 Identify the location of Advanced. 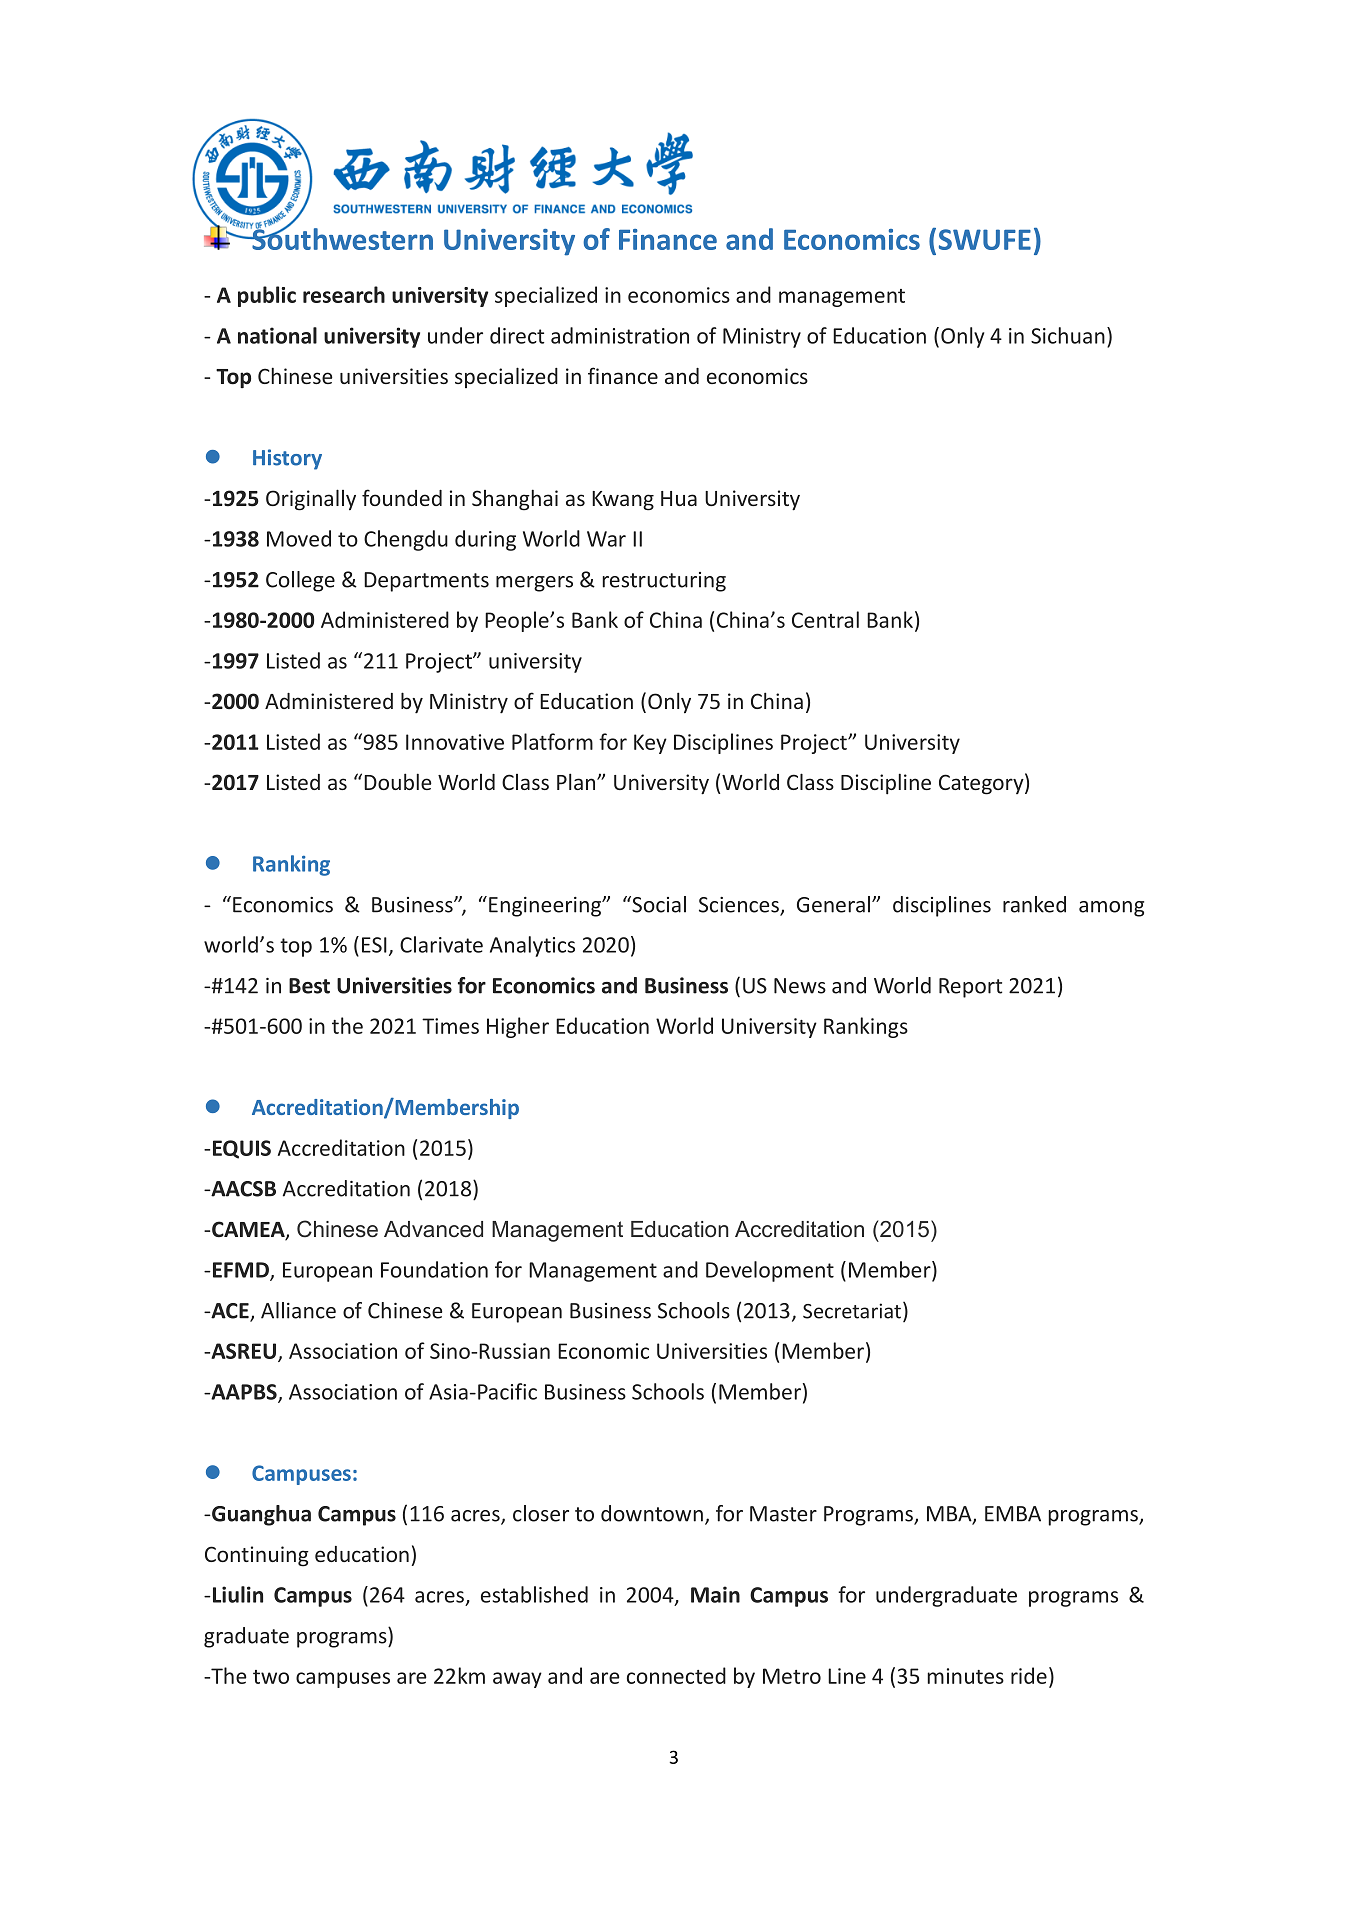
(433, 1229).
